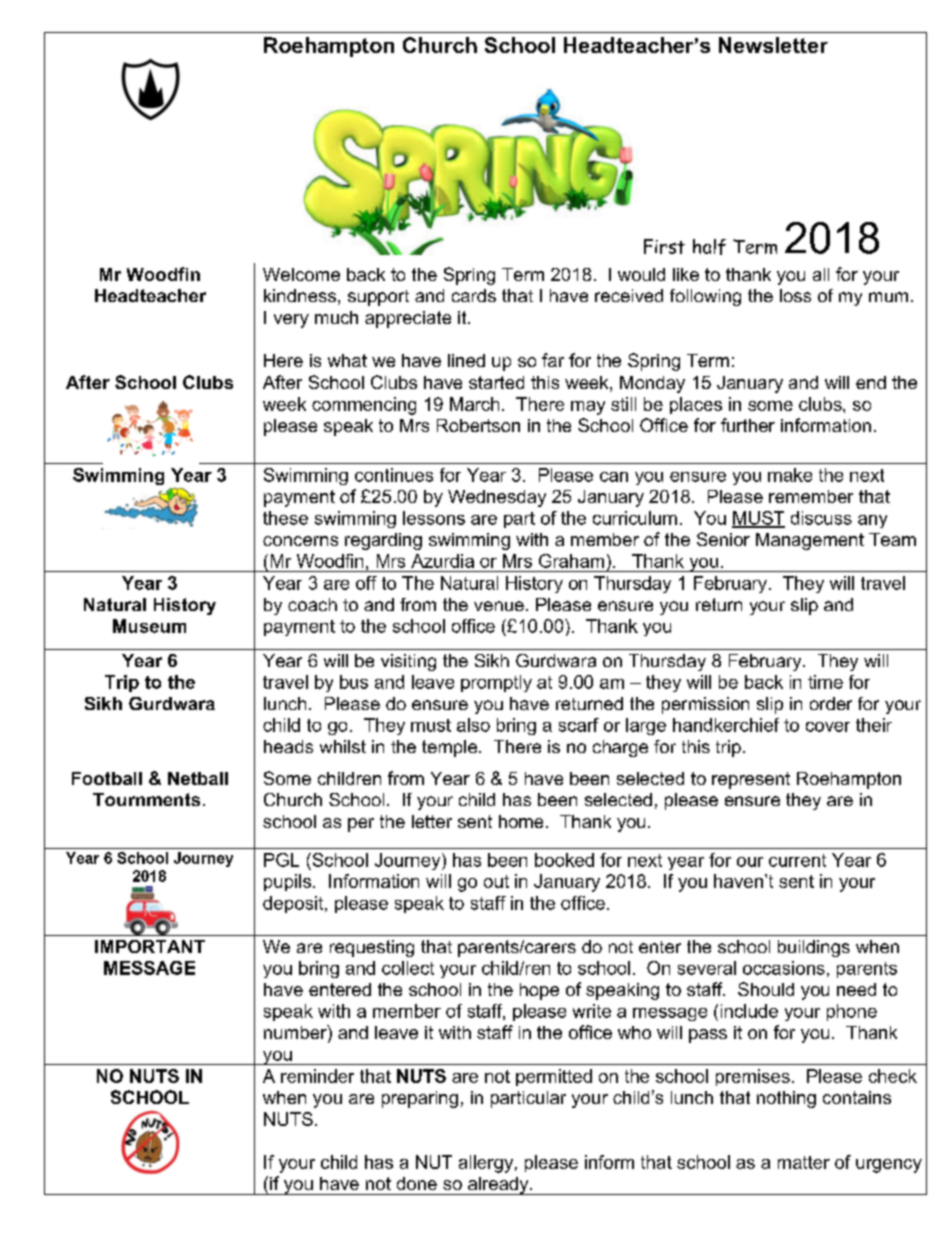 This page has height=1233, width=952. Describe the element at coordinates (828, 727) in the page. I see `cover` at that location.
